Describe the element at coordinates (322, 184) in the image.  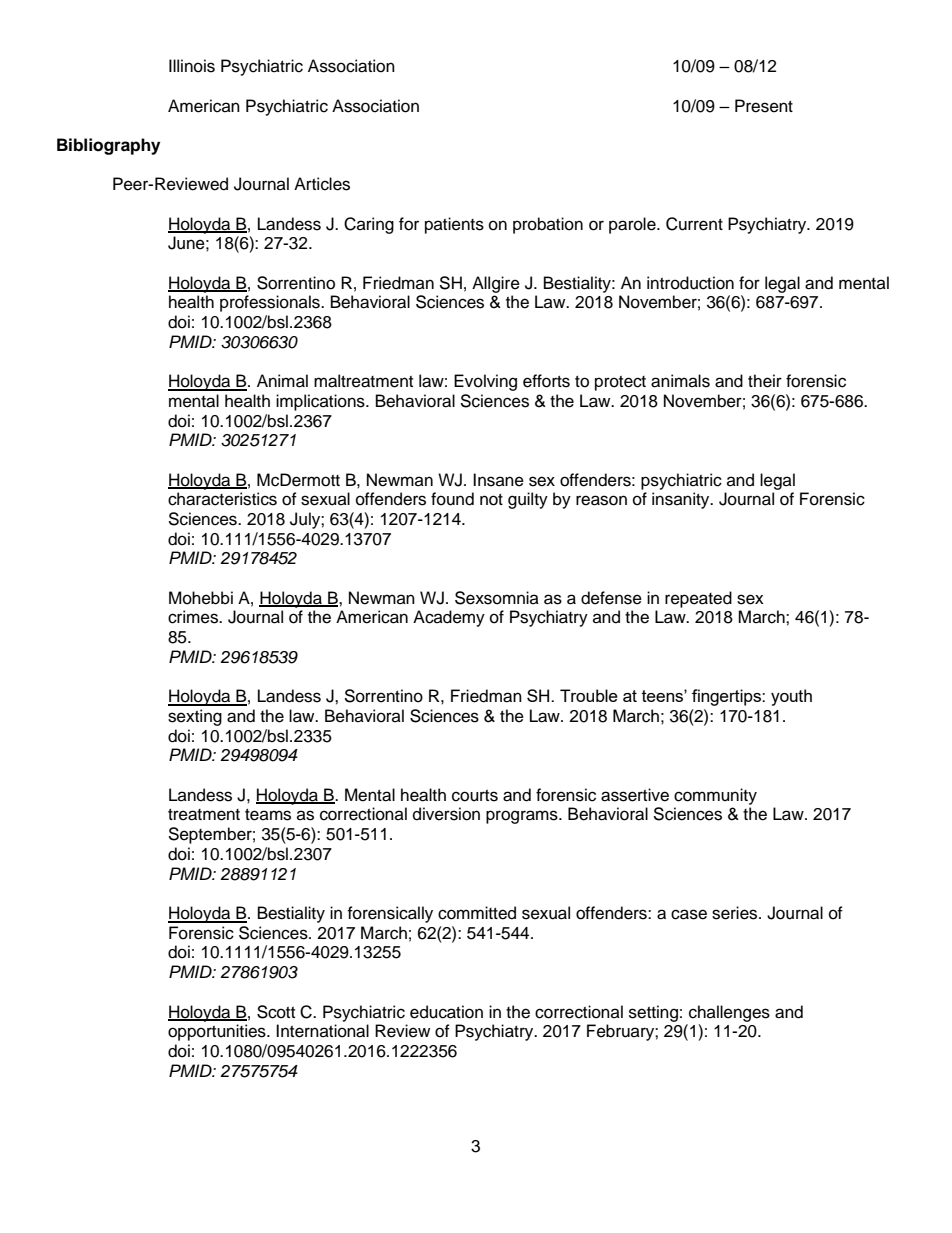
I see `Articles` at that location.
